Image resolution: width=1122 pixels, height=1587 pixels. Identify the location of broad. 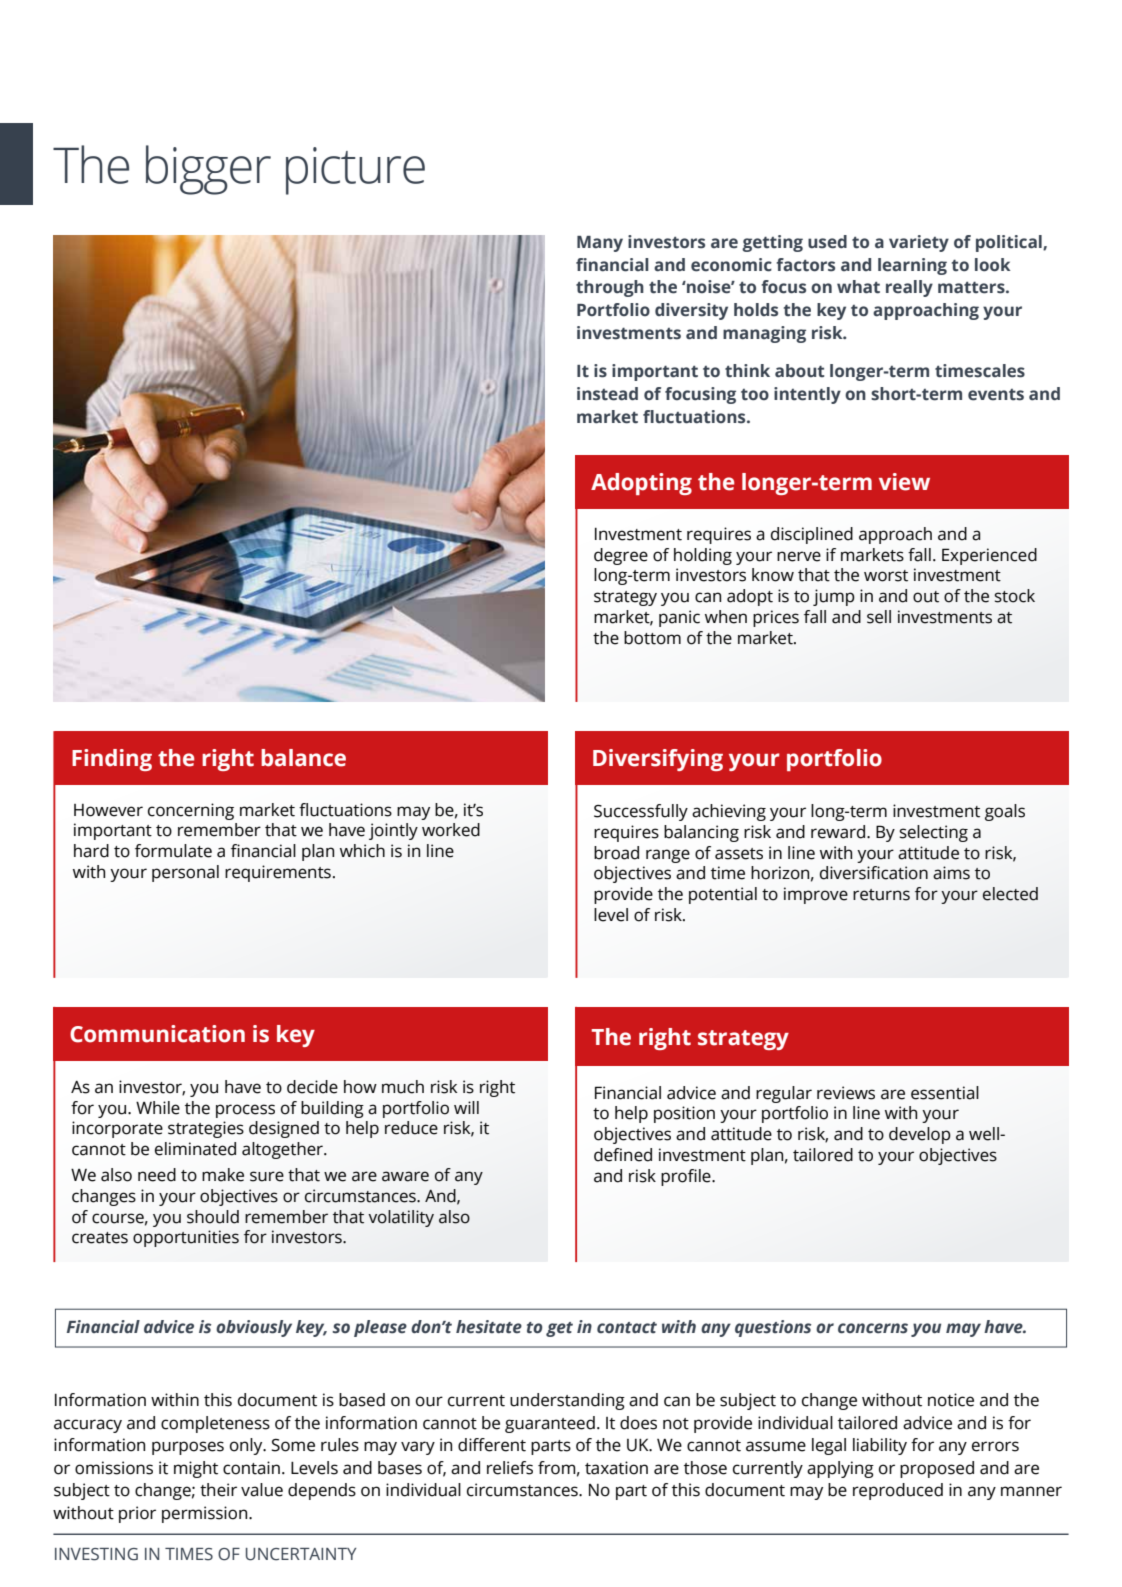
(616, 853).
